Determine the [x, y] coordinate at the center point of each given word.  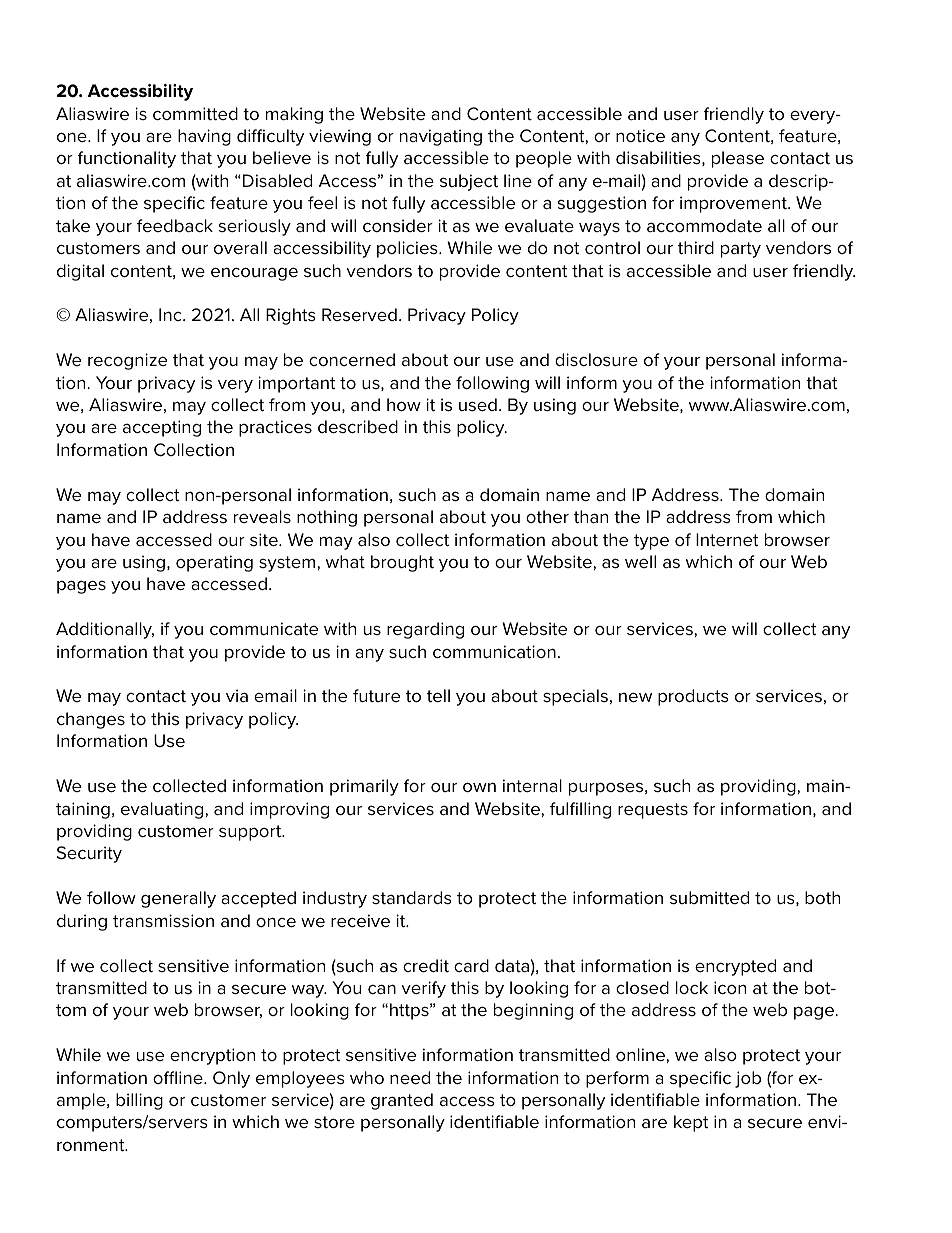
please [738, 159]
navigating [441, 137]
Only [231, 1079]
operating [214, 563]
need [410, 1077]
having [204, 137]
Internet [727, 539]
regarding [425, 630]
